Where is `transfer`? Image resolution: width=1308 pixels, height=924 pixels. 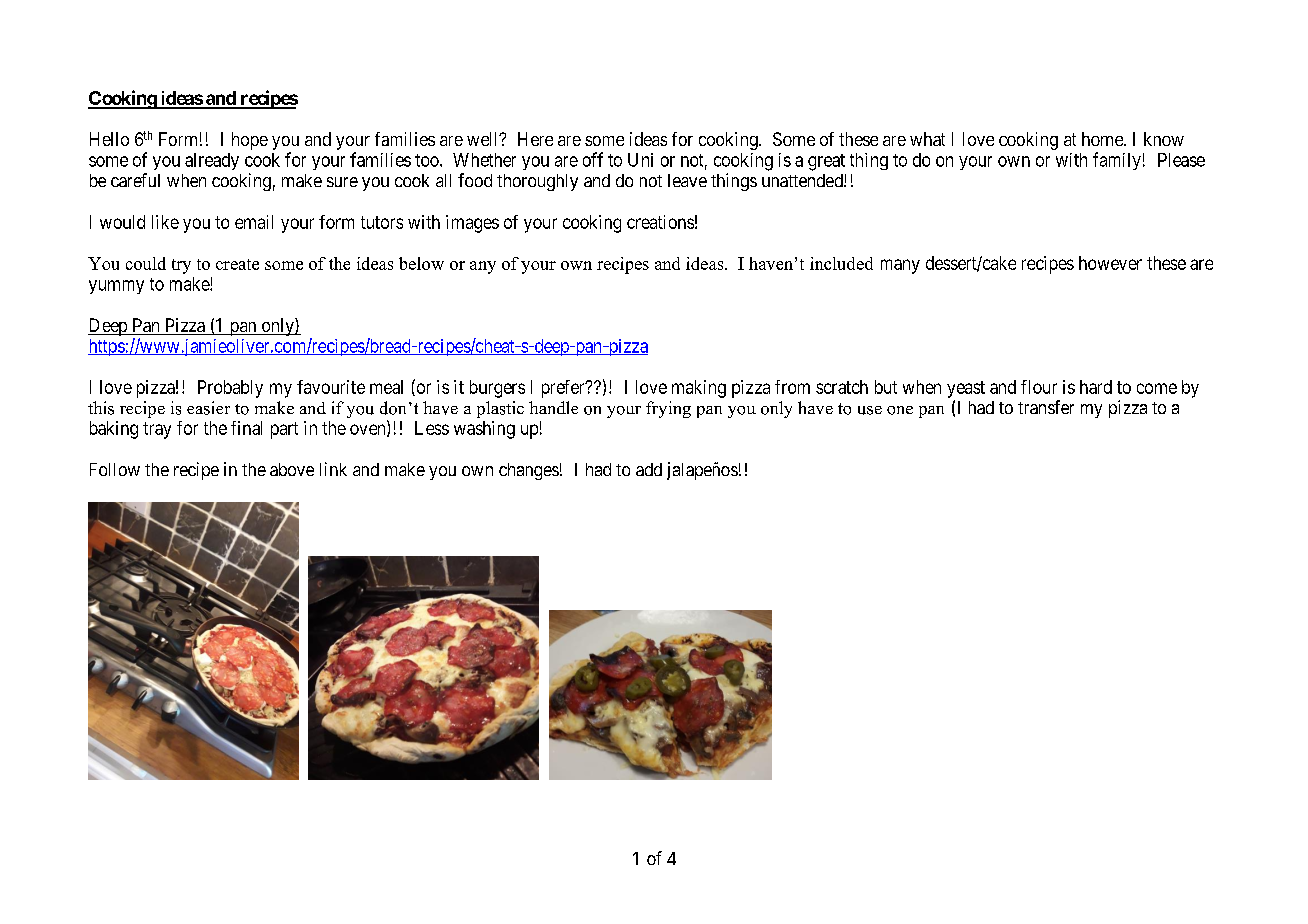
transfer is located at coordinates (1046, 407).
